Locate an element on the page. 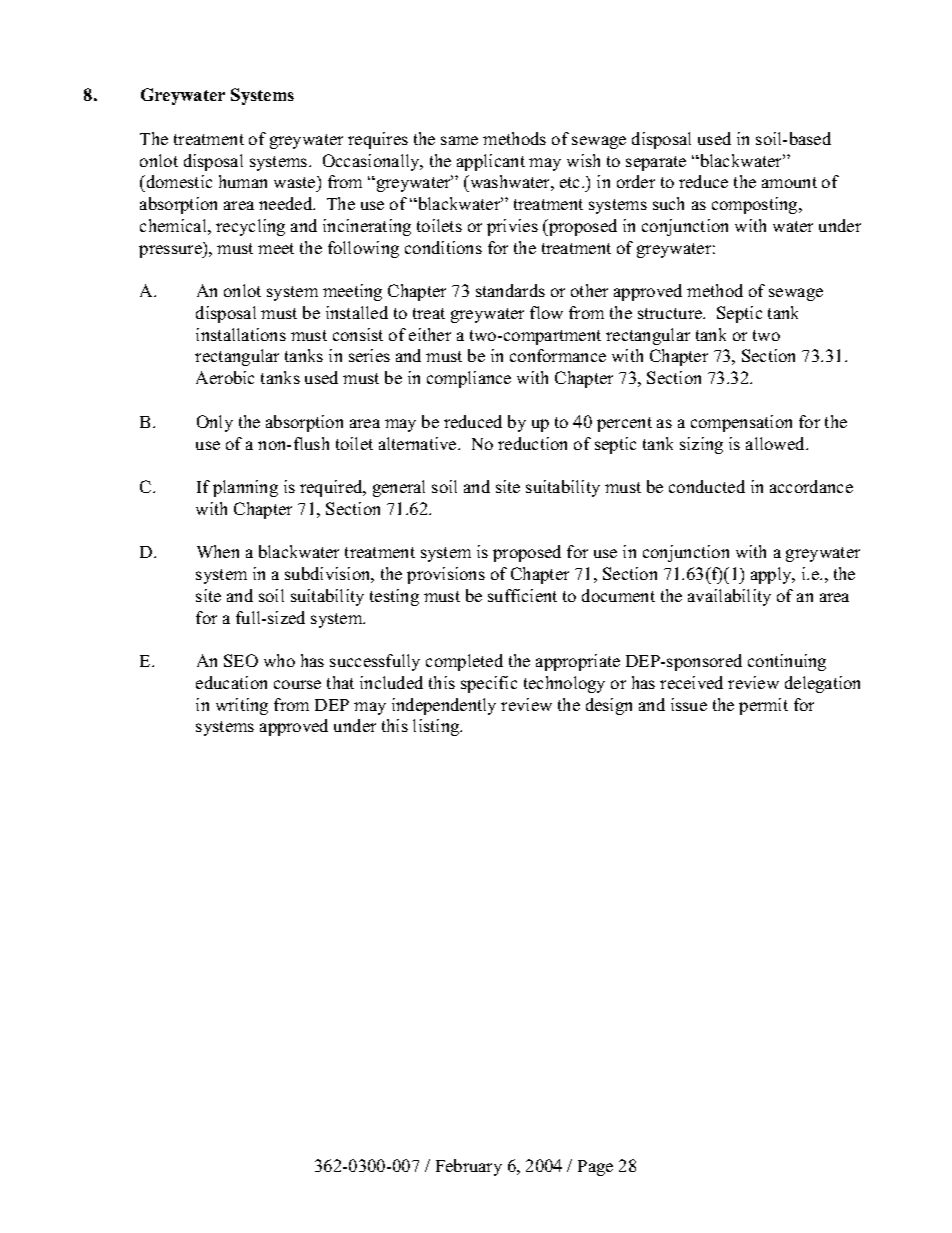  permit is located at coordinates (763, 706).
